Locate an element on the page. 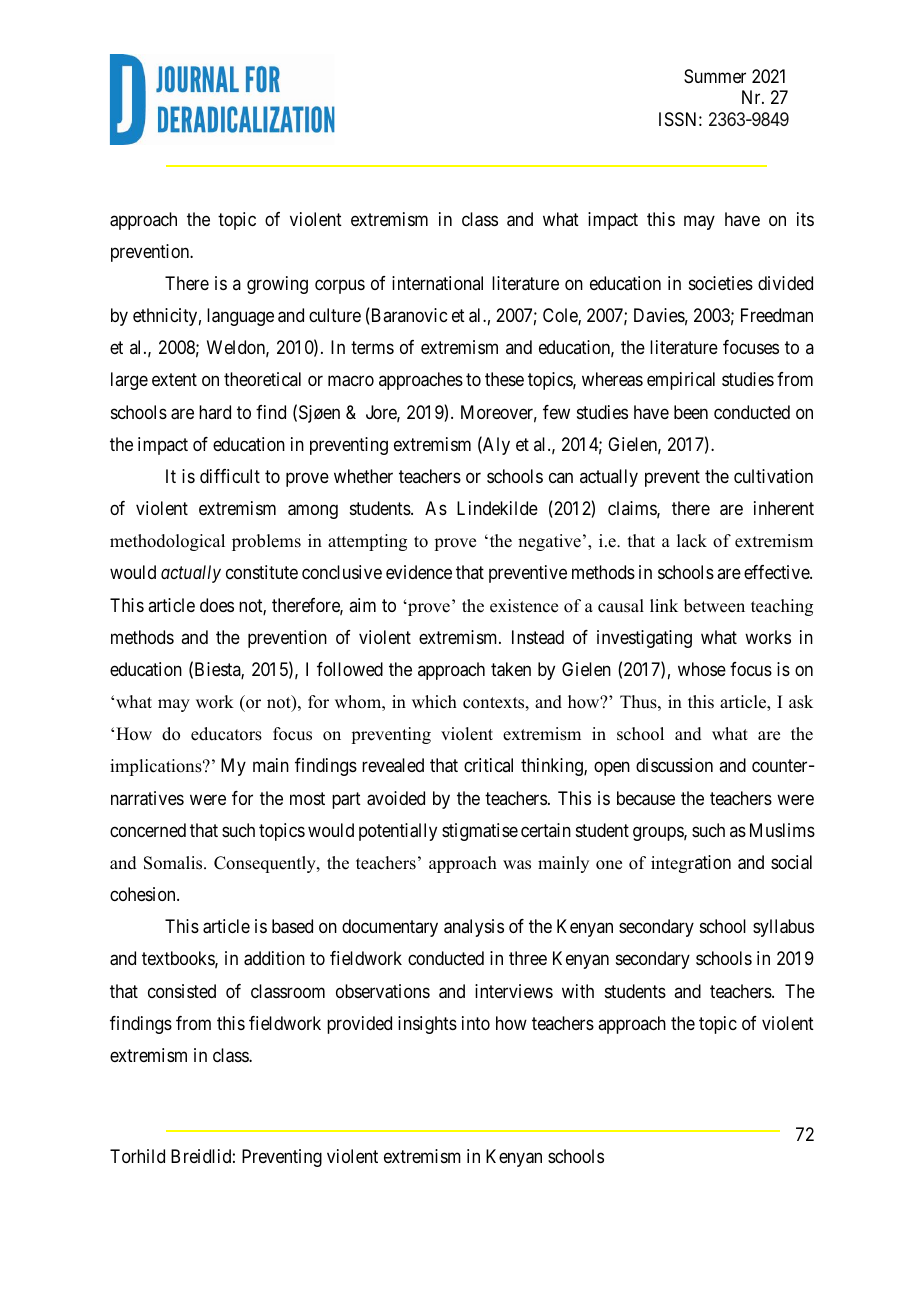 This document has width=924, height=1308. these is located at coordinates (504, 379).
